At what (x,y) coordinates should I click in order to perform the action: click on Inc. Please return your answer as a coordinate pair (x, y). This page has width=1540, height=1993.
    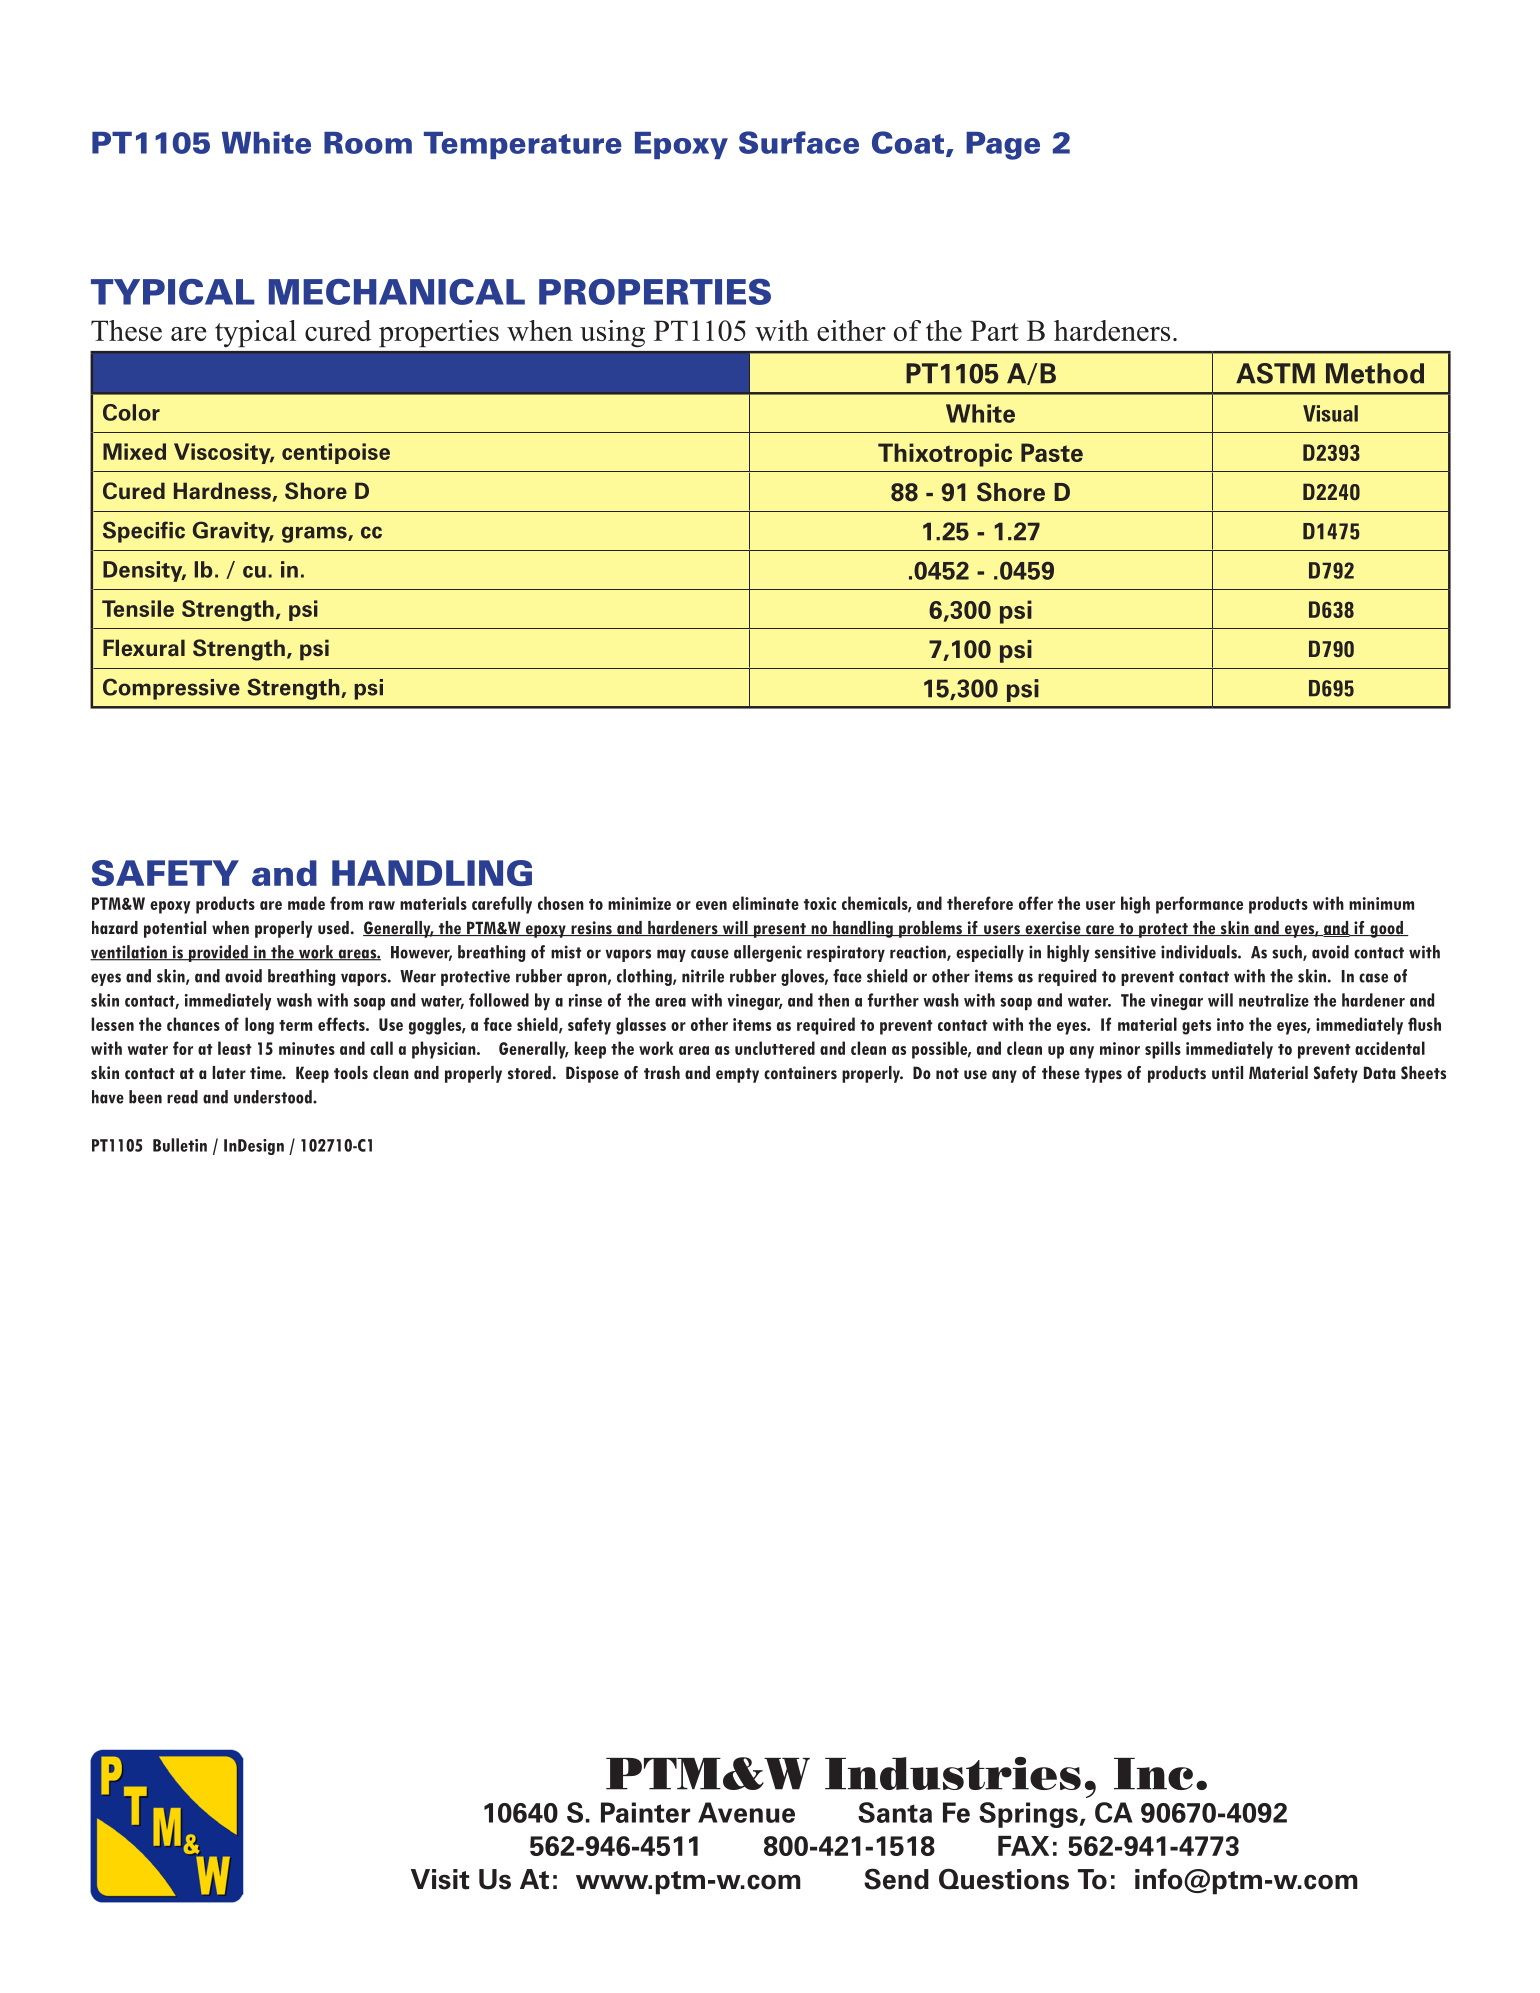
    Looking at the image, I should click on (1153, 1774).
